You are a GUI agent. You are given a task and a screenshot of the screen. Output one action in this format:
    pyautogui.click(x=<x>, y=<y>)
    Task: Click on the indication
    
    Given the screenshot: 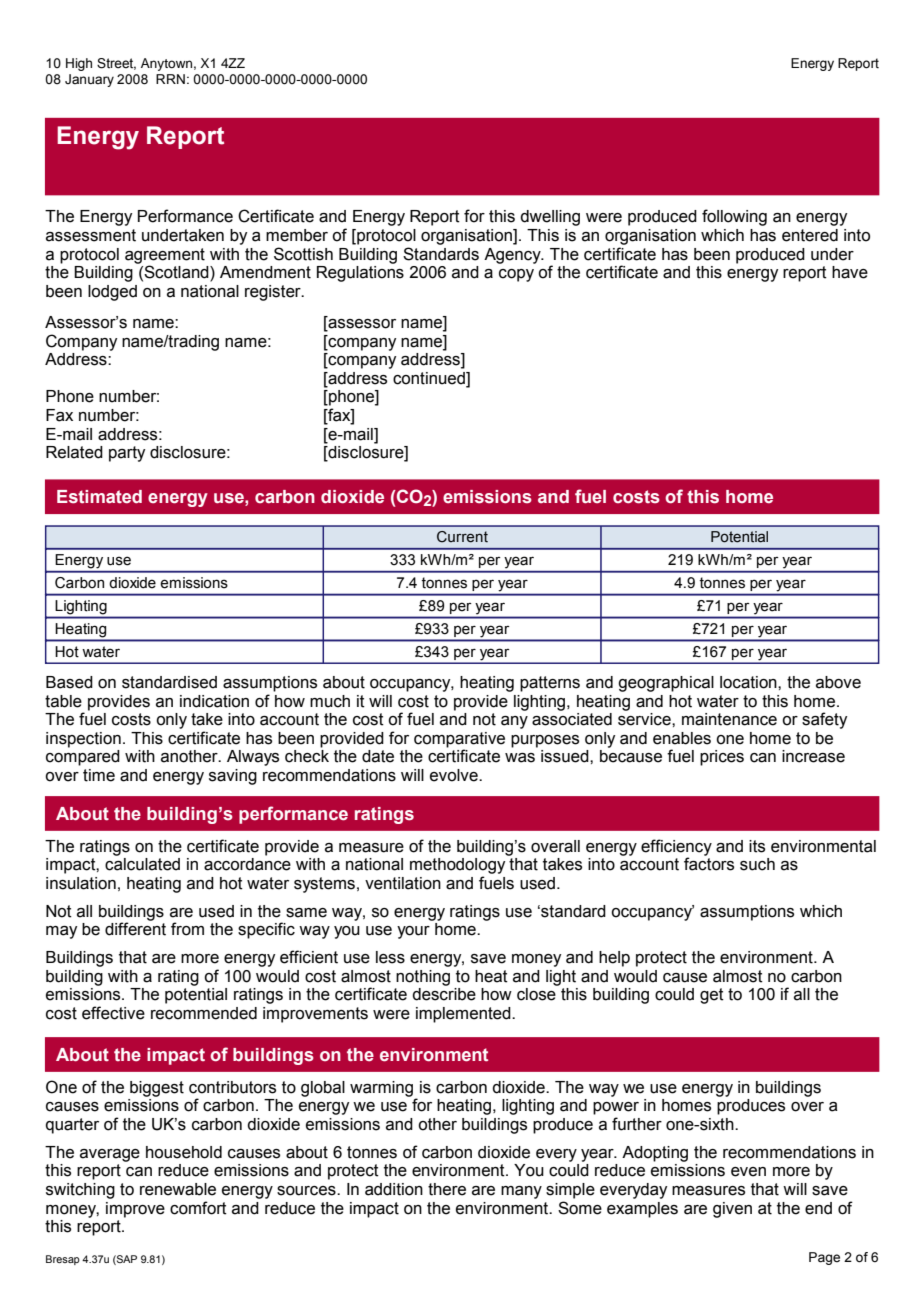 What is the action you would take?
    pyautogui.click(x=214, y=701)
